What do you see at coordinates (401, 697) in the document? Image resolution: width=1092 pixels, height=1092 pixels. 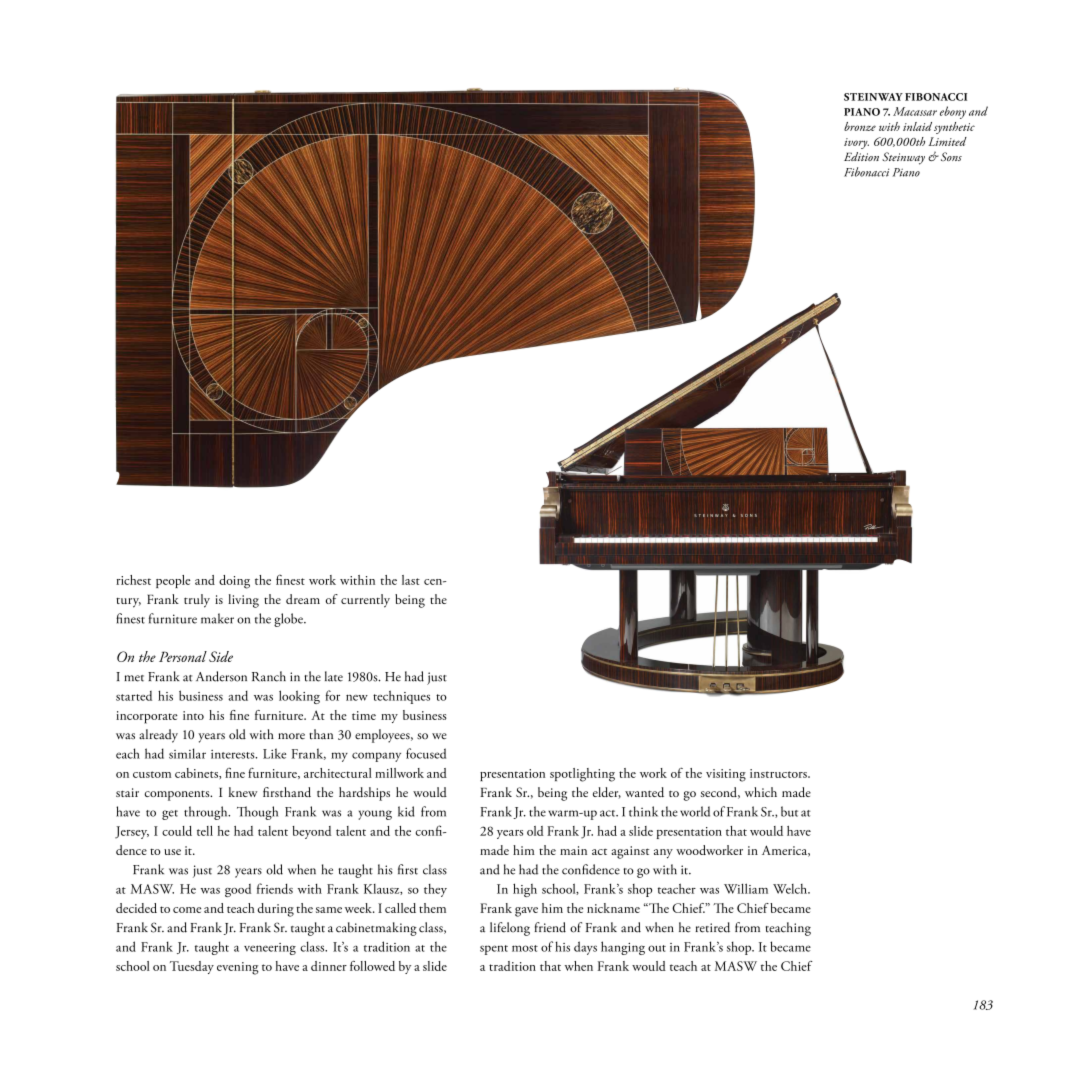 I see `techniques` at bounding box center [401, 697].
